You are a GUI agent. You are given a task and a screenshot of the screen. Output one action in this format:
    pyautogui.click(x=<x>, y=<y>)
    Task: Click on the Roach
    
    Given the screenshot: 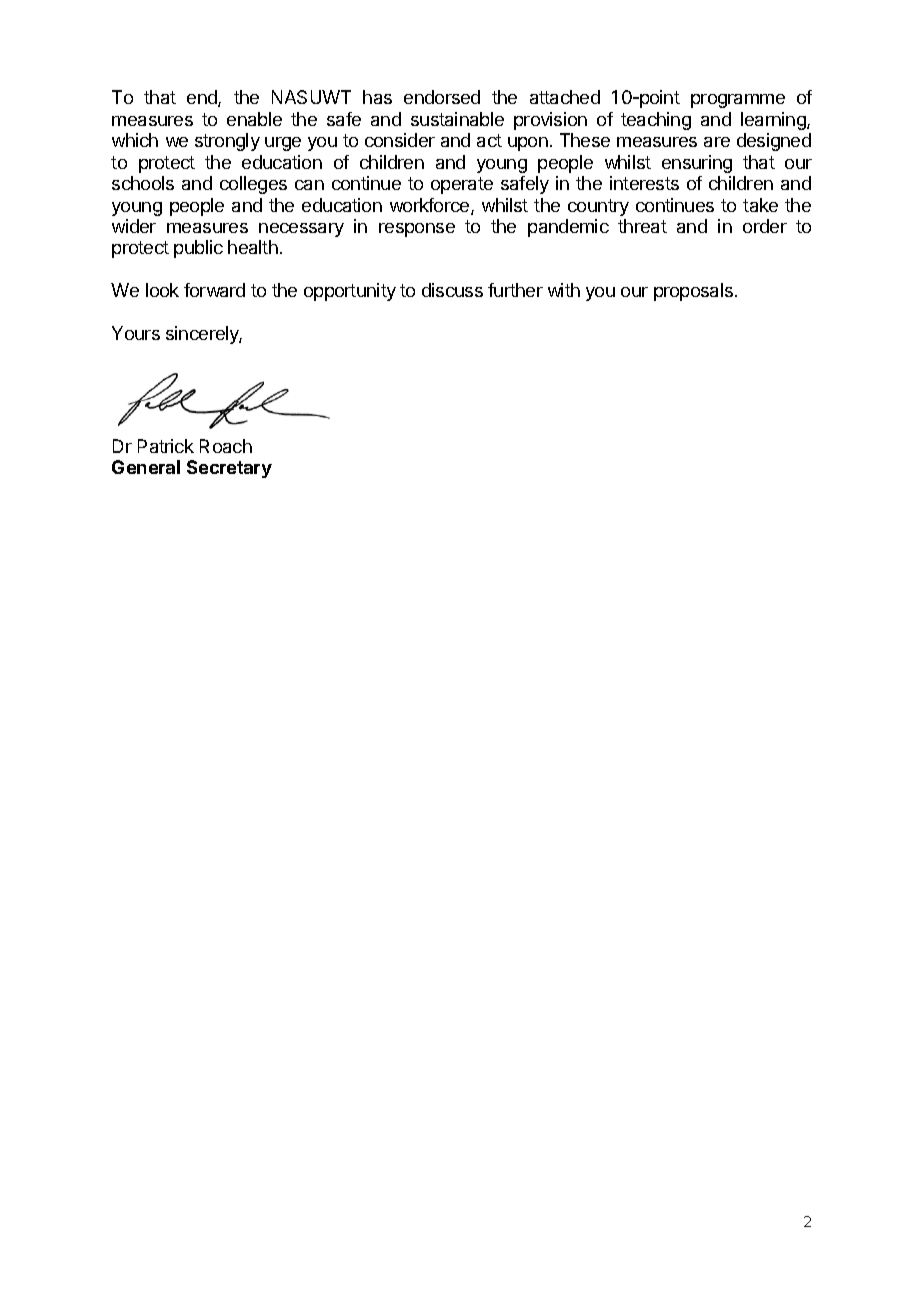 What is the action you would take?
    pyautogui.click(x=226, y=446)
